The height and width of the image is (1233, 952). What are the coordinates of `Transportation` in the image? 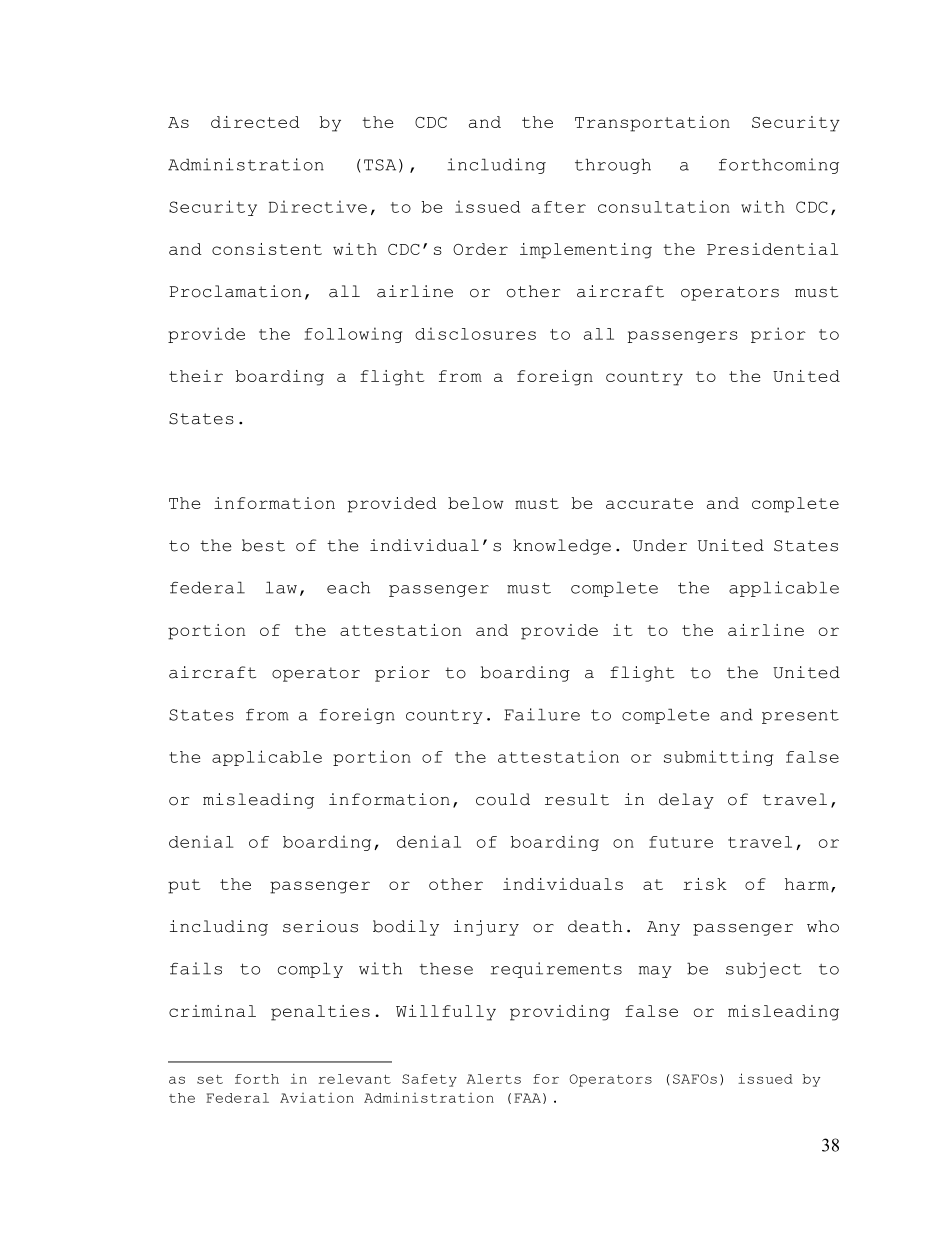 It's located at (652, 124).
